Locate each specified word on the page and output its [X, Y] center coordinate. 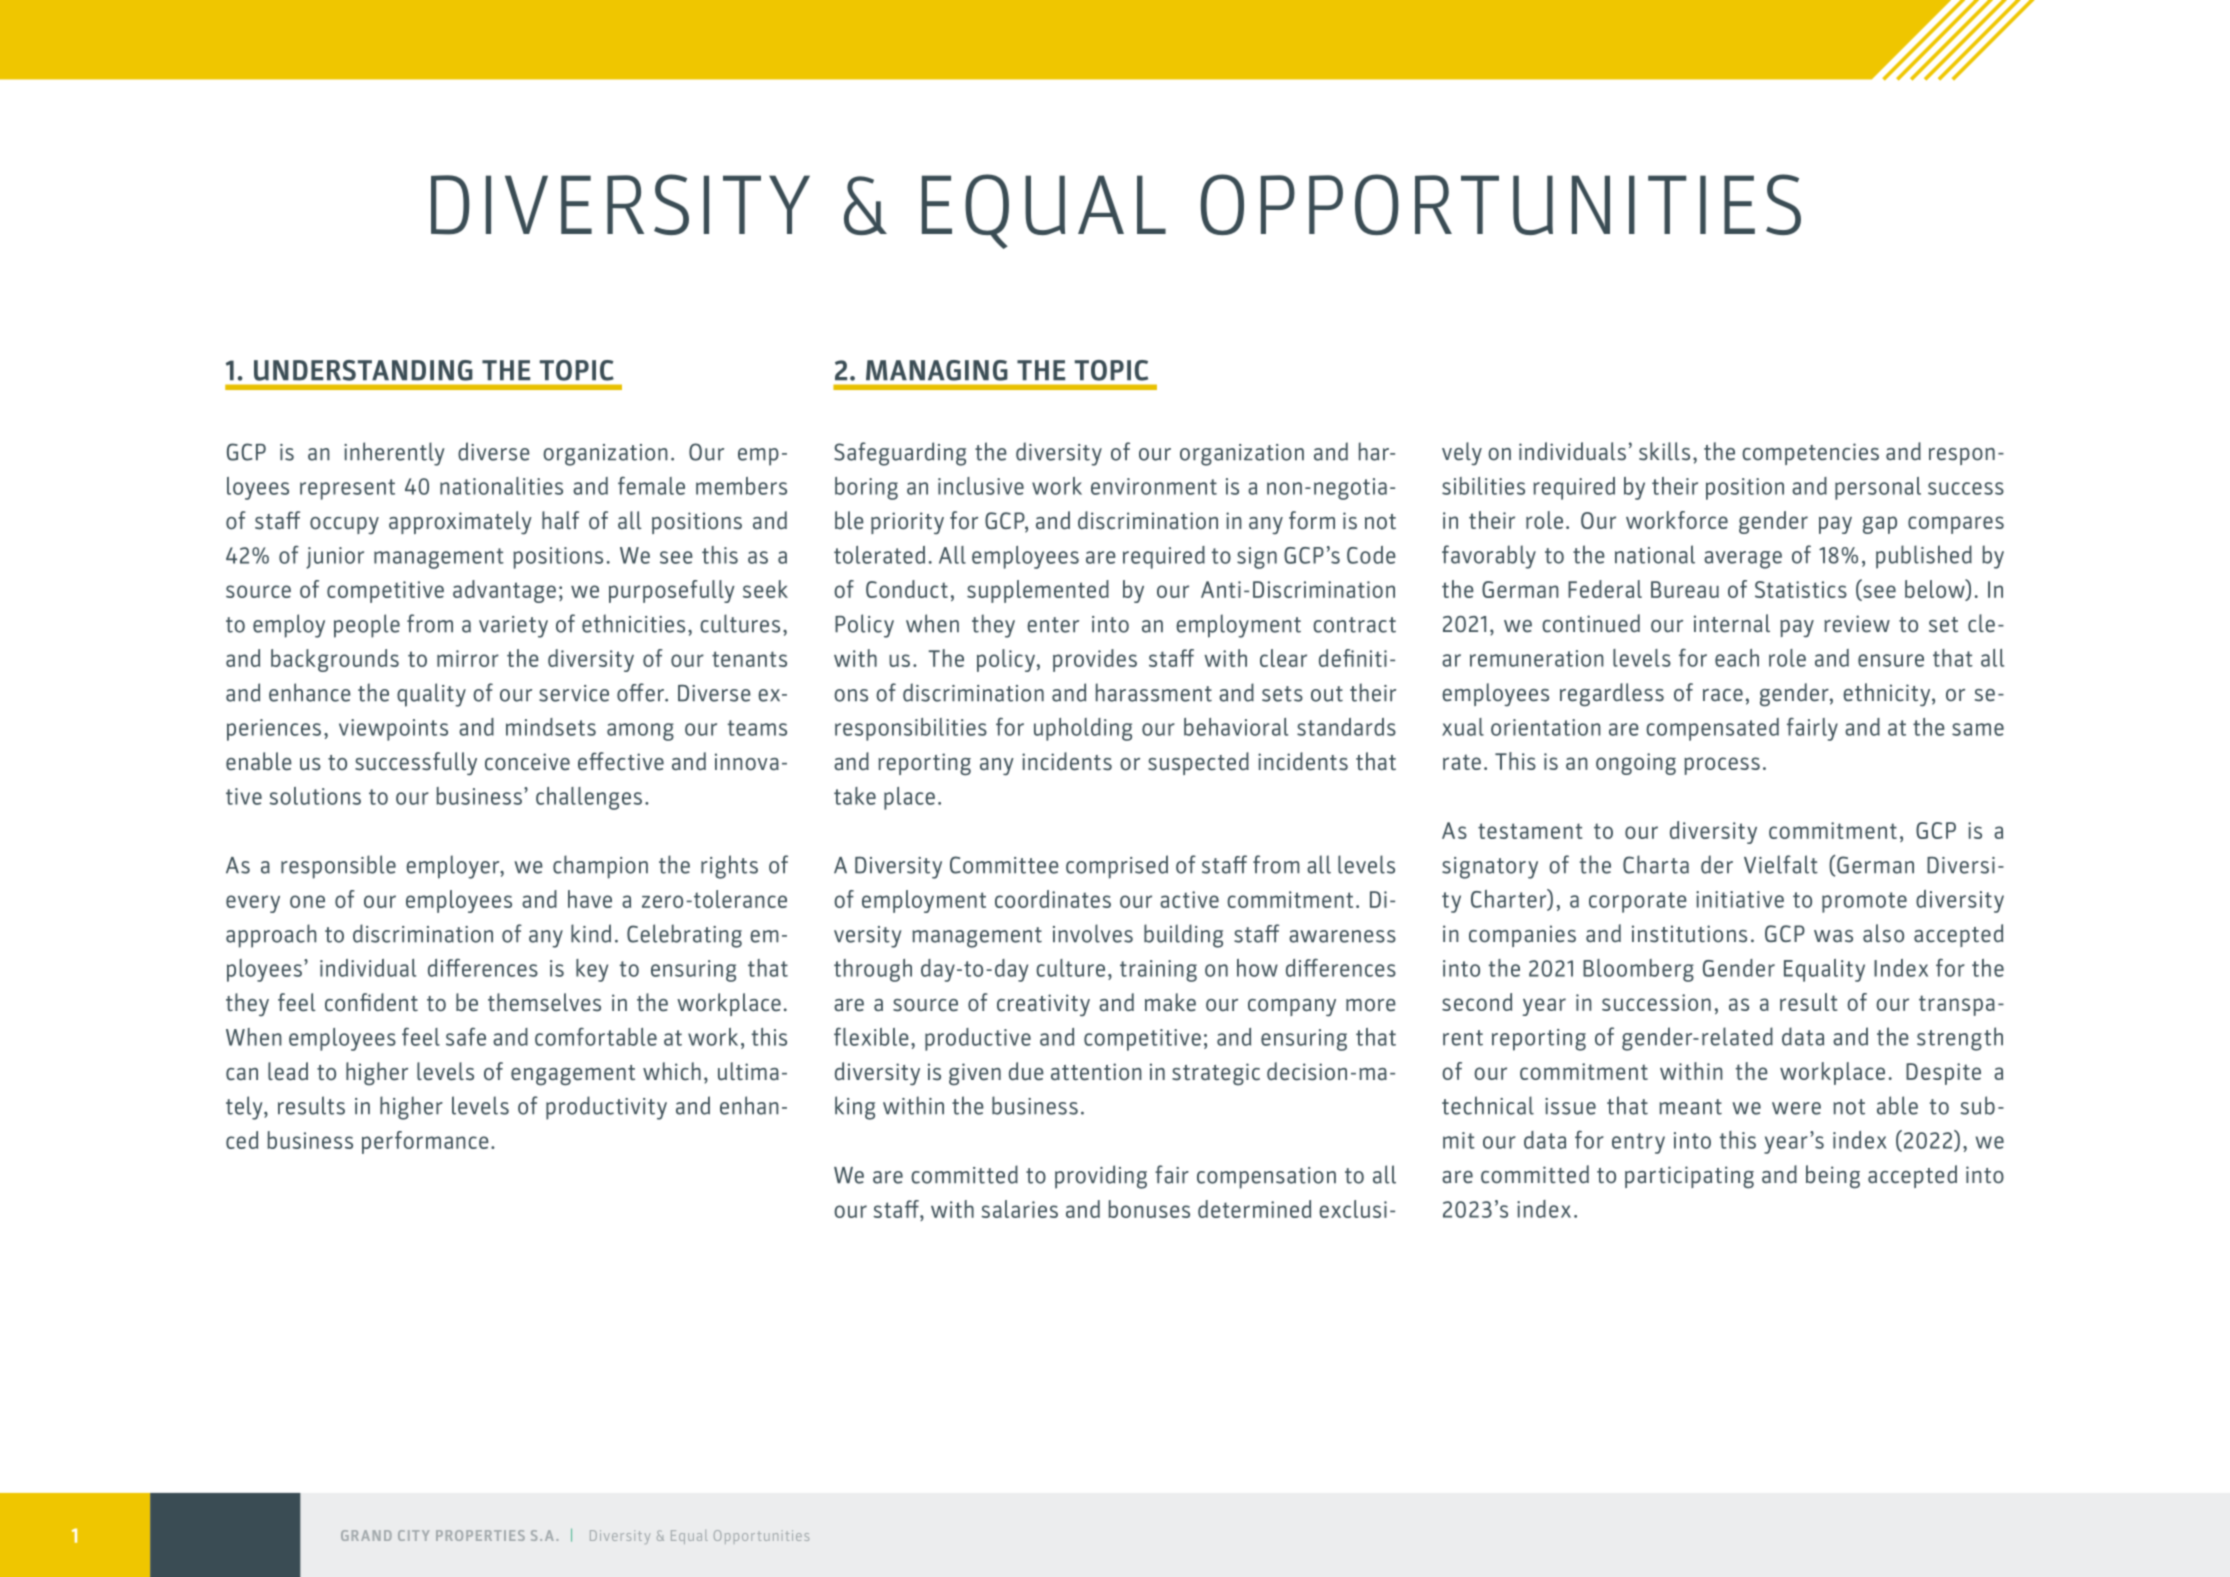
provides [1095, 660]
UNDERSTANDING [363, 370]
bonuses [1149, 1209]
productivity [606, 1108]
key [592, 970]
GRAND [366, 1535]
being [1833, 1177]
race [1723, 695]
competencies [1810, 454]
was [1833, 936]
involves [1093, 933]
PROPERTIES [480, 1535]
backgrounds [335, 660]
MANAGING [937, 370]
